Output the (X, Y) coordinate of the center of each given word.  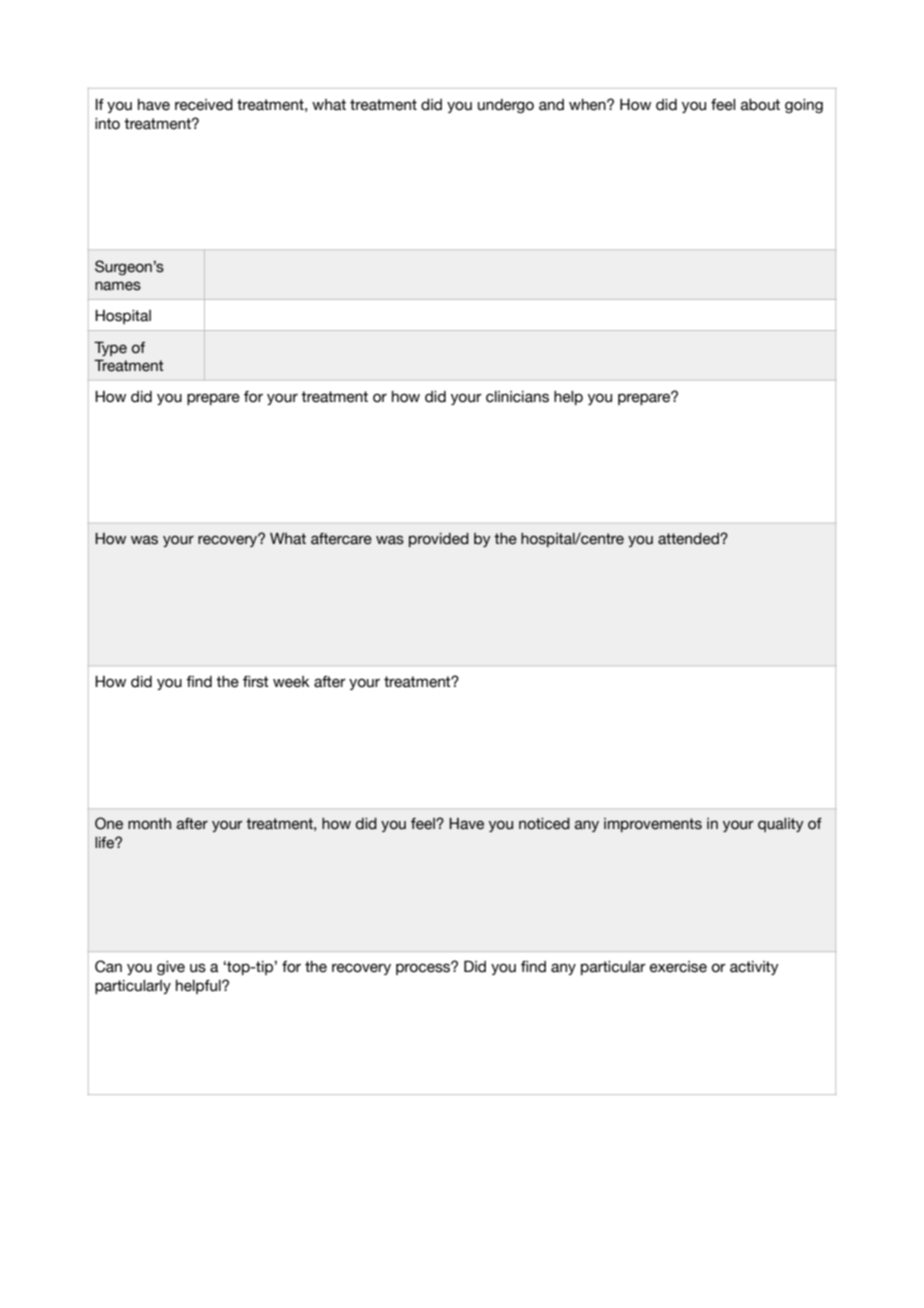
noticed (544, 824)
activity (754, 968)
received (204, 105)
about (760, 105)
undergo (506, 106)
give (171, 968)
